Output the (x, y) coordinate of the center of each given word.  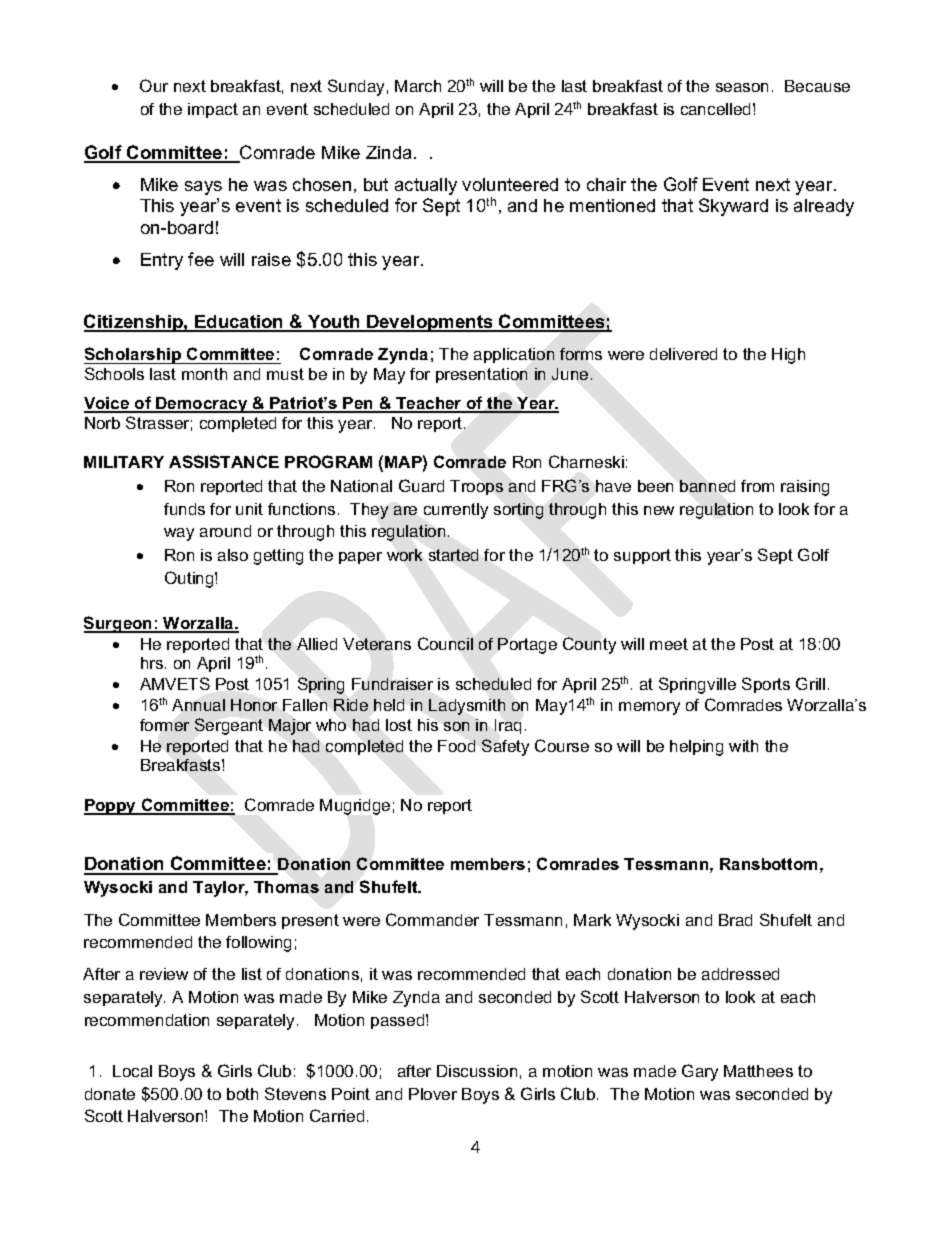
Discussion (477, 1071)
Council (445, 643)
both (242, 1094)
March (418, 86)
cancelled (715, 109)
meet (669, 644)
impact (213, 110)
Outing (190, 579)
